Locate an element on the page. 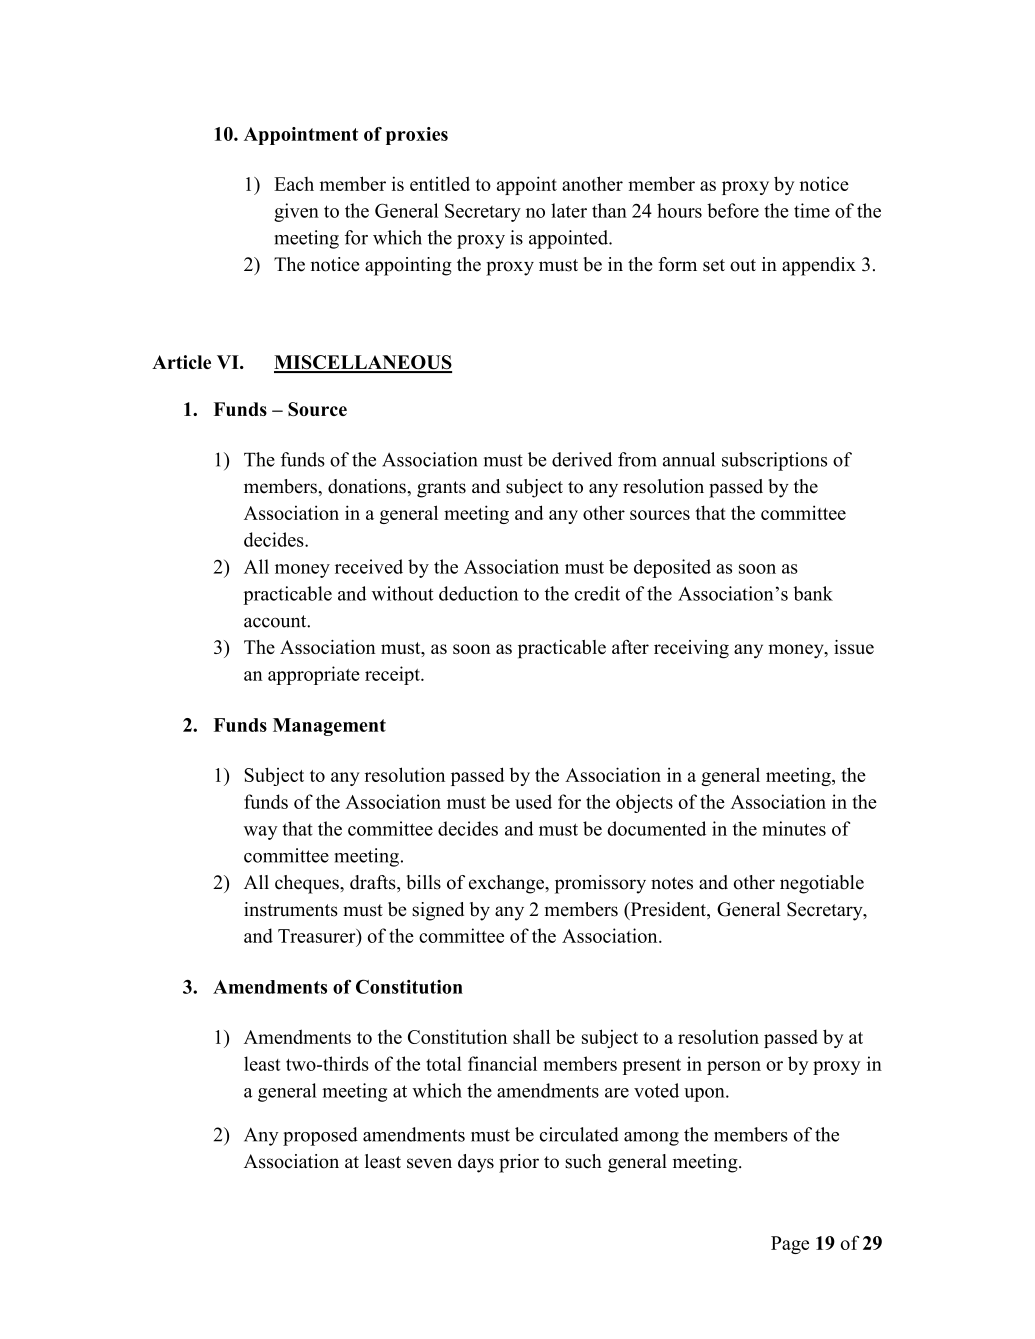  appropriate is located at coordinates (314, 675).
